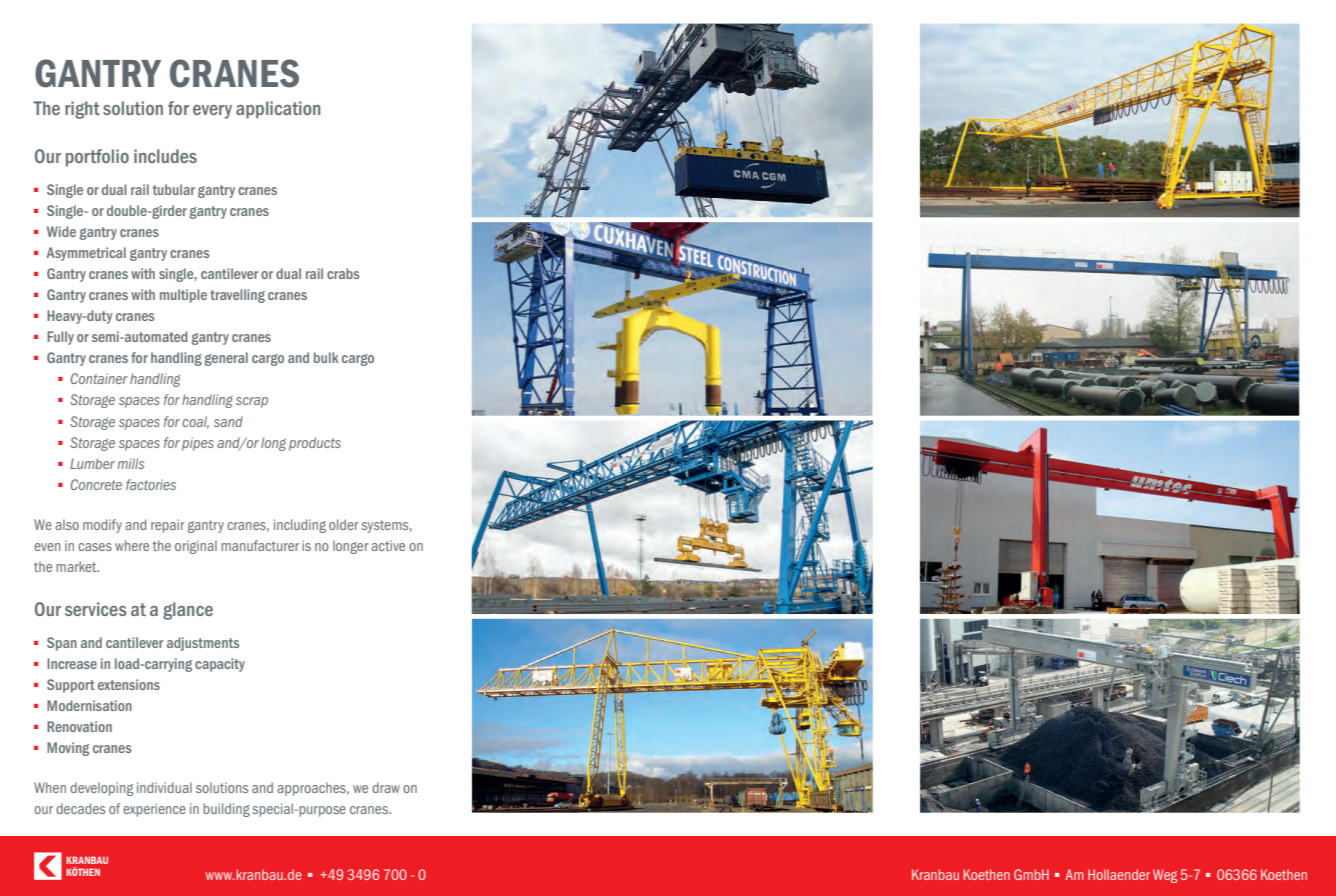 Image resolution: width=1336 pixels, height=896 pixels. I want to click on crabs, so click(343, 273).
